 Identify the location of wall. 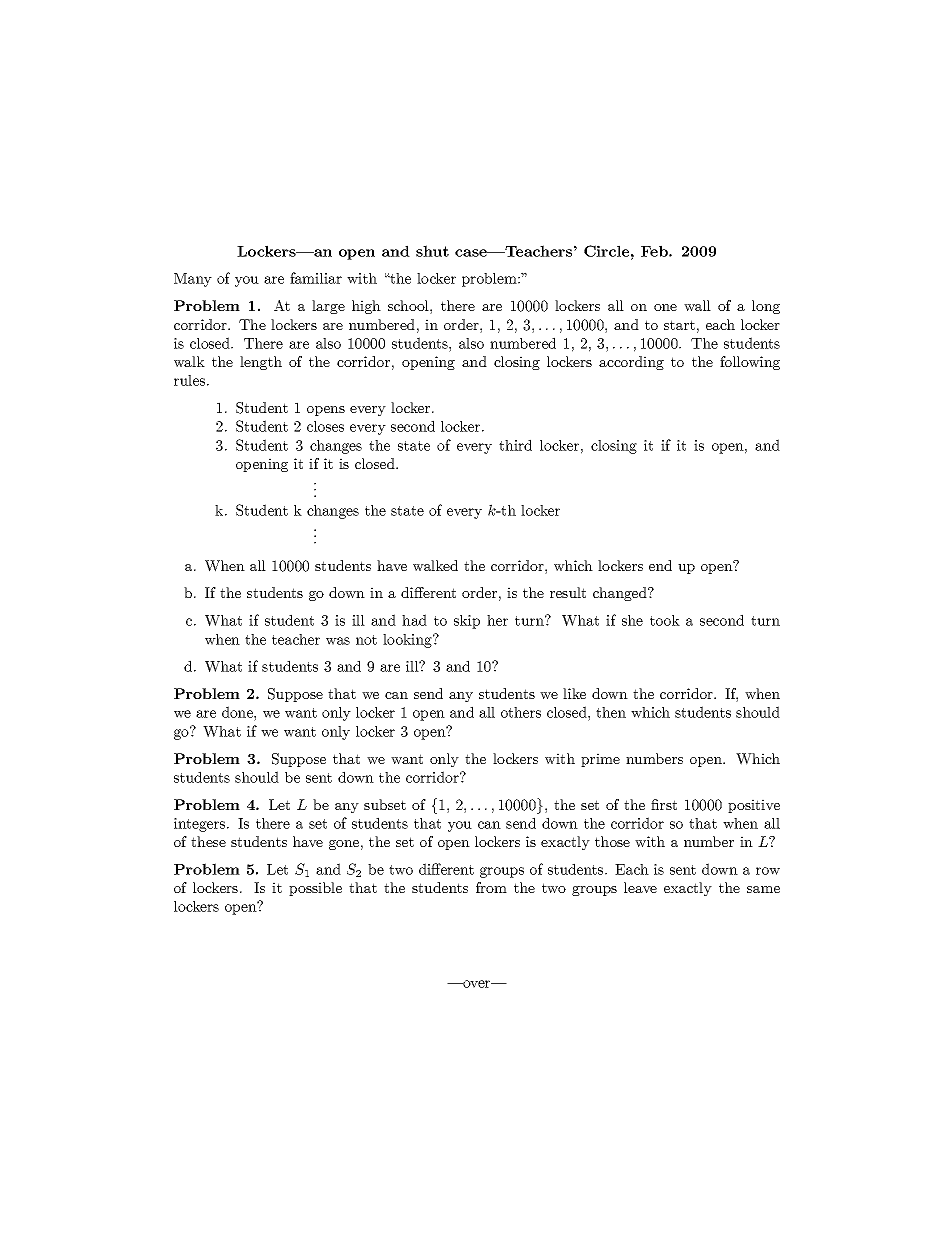
(697, 305).
